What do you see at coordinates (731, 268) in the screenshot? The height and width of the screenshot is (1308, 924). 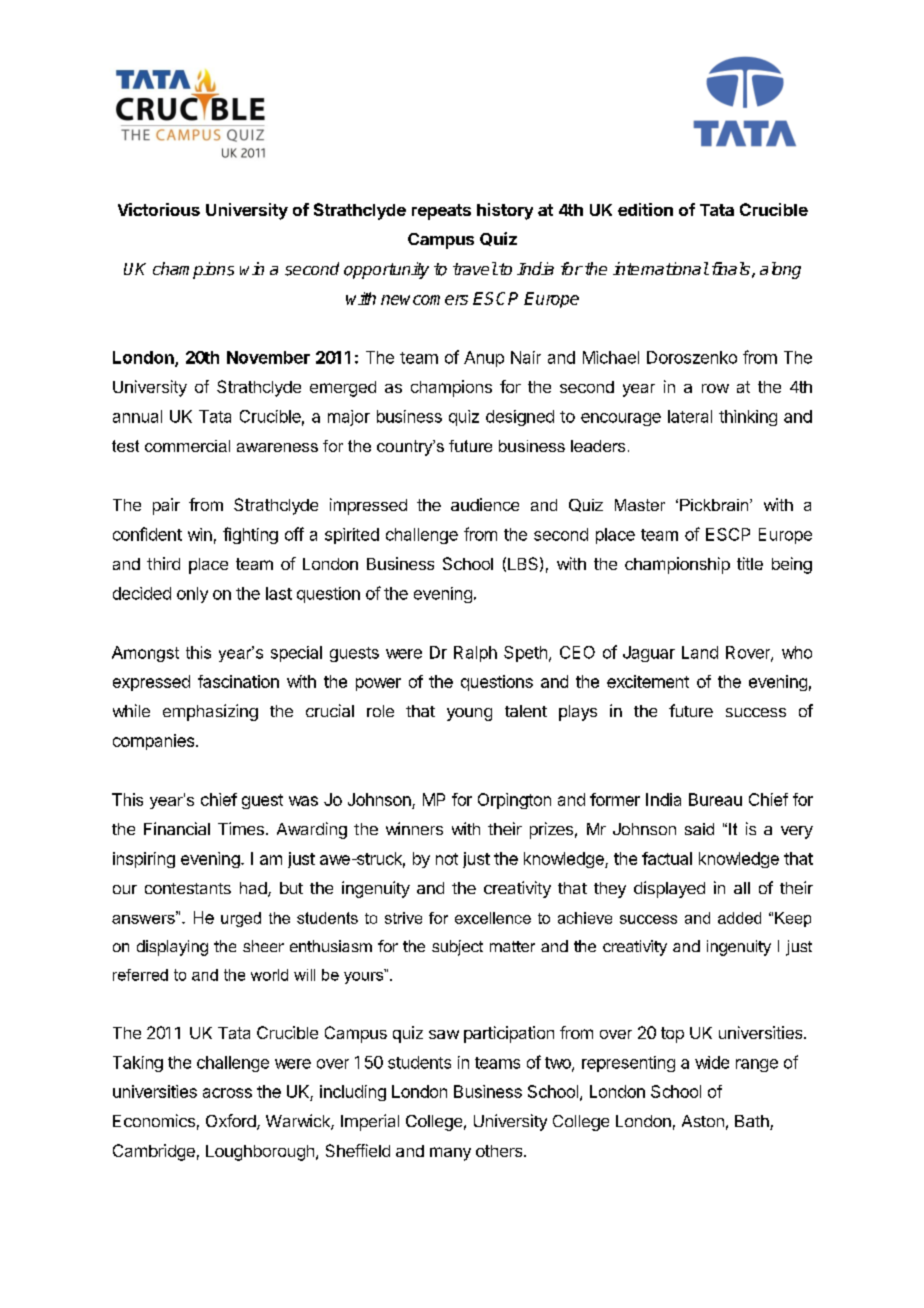 I see `finals` at bounding box center [731, 268].
